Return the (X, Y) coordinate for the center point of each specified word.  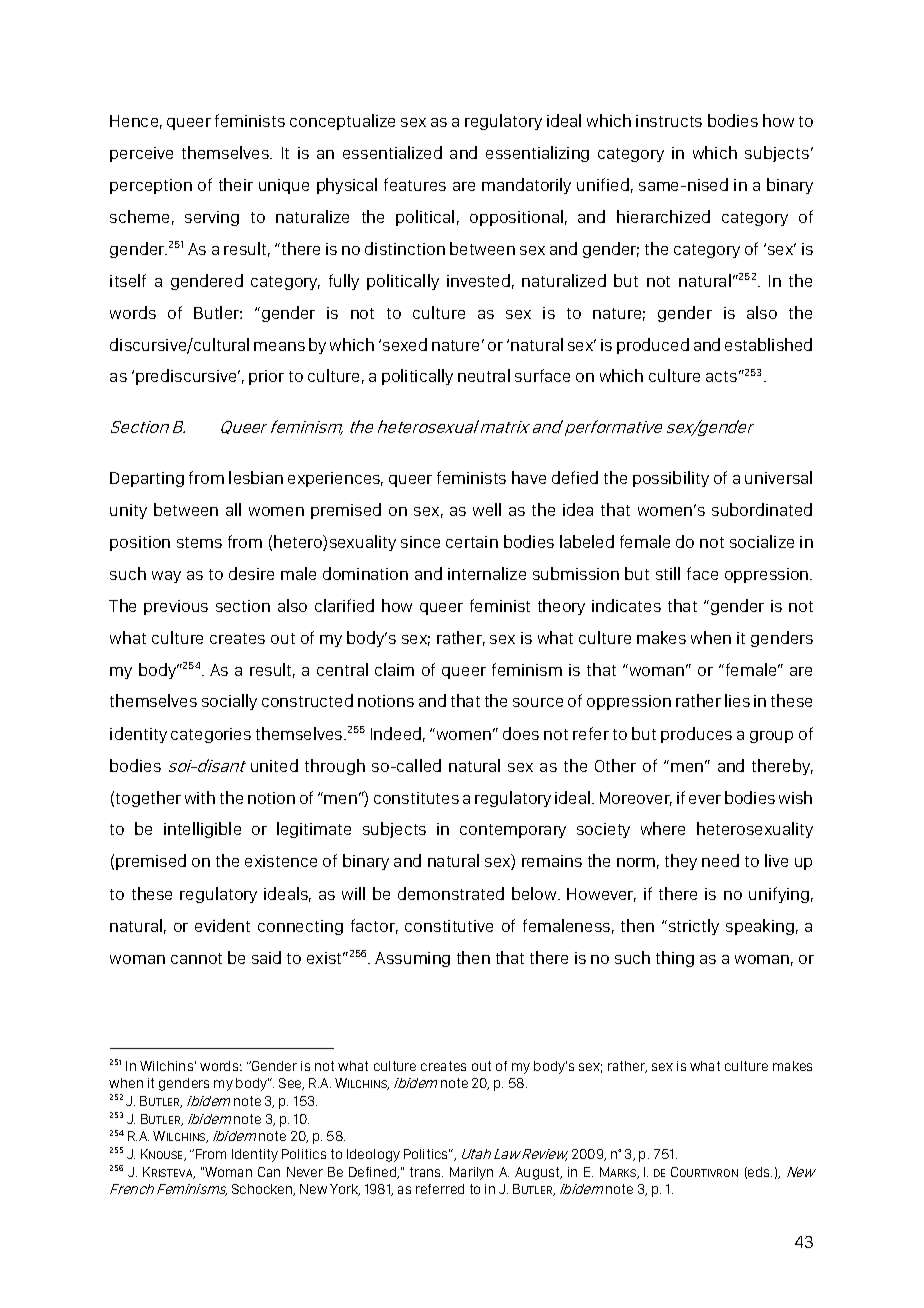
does (521, 733)
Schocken (263, 1190)
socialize (762, 541)
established (768, 344)
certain (472, 542)
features (415, 184)
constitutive (449, 926)
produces (696, 735)
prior (266, 377)
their (236, 184)
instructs (669, 121)
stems (199, 542)
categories (211, 735)
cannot (196, 958)
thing (675, 959)
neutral (484, 375)
